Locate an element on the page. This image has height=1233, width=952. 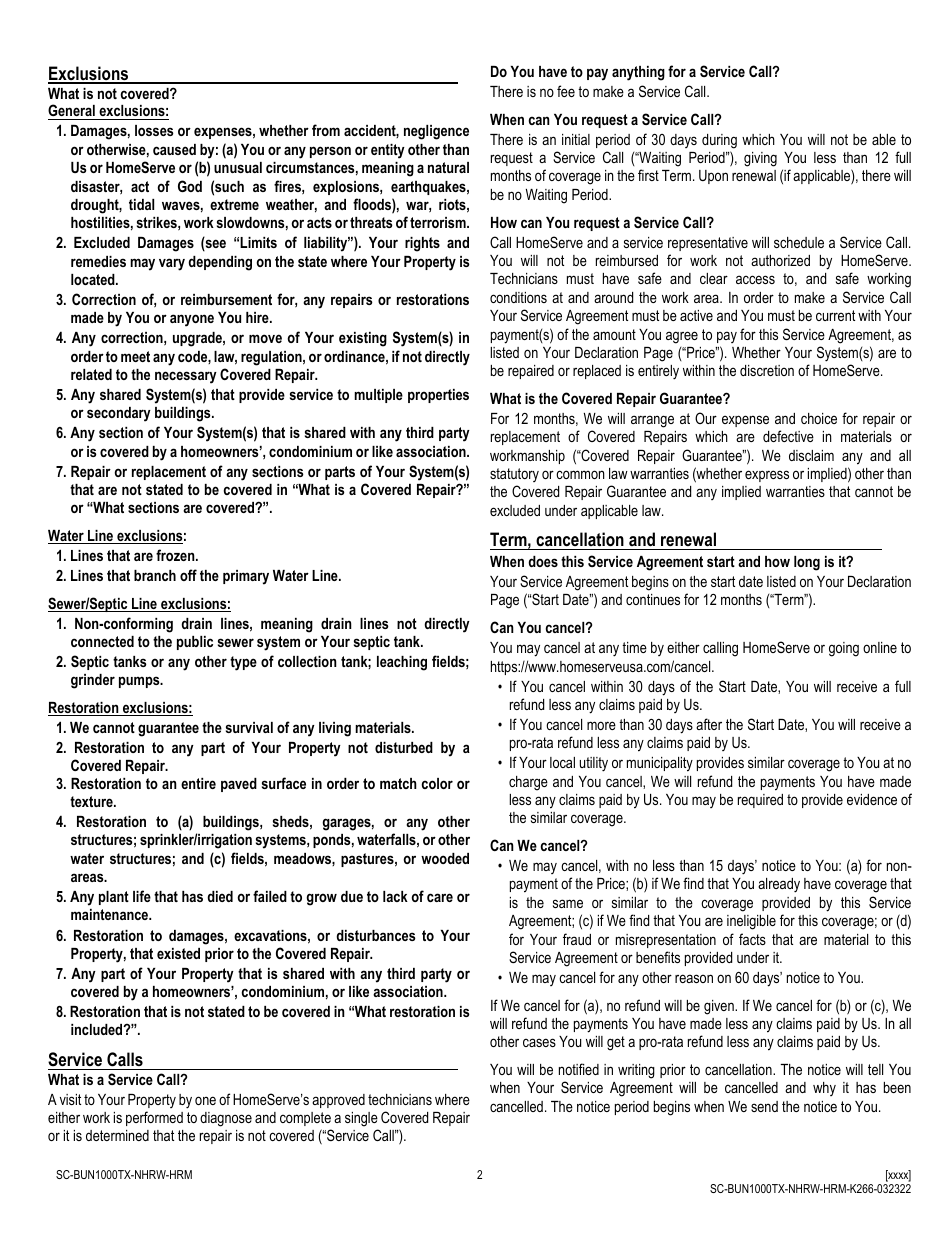
losses is located at coordinates (154, 130).
